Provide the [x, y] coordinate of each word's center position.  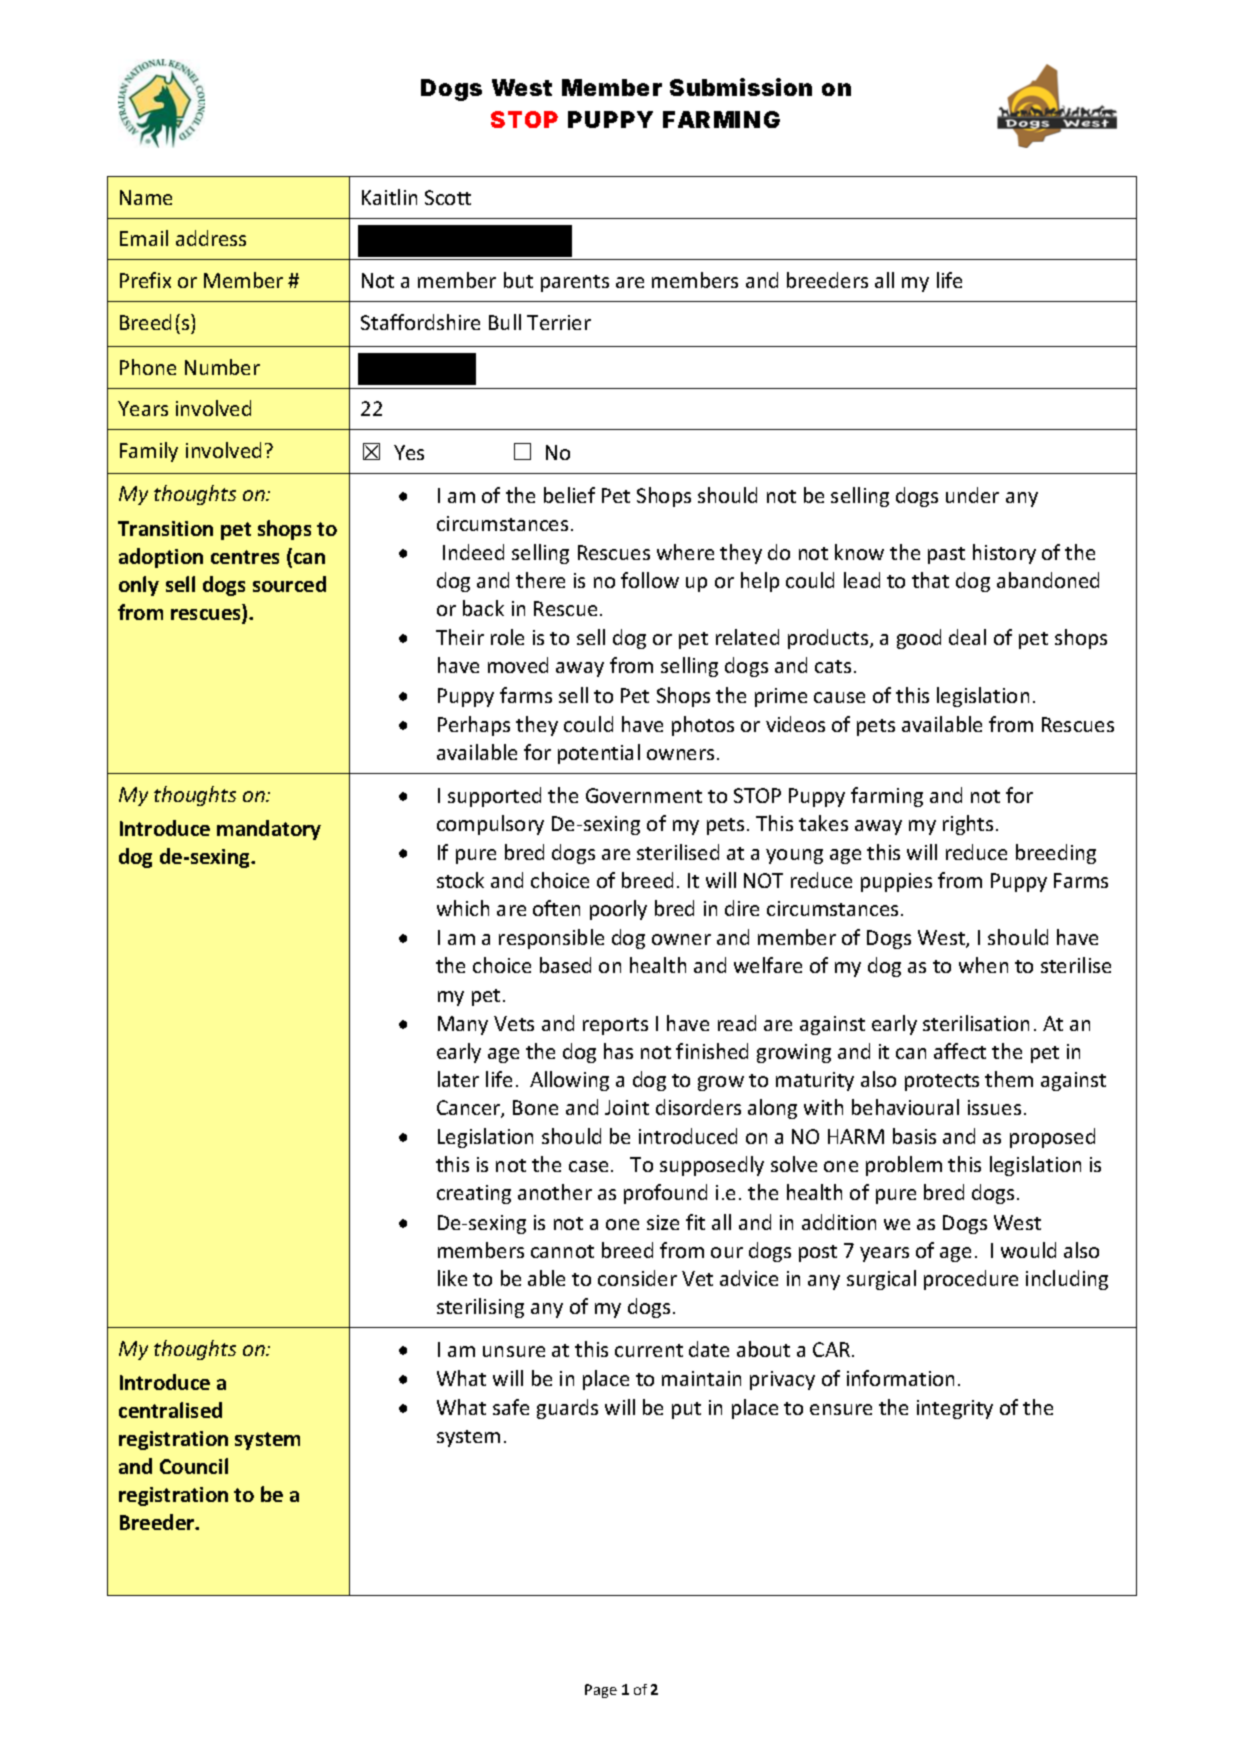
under [972, 495]
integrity [955, 1409]
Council [194, 1466]
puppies [896, 882]
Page [601, 1691]
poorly [618, 910]
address [211, 238]
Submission [741, 87]
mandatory [269, 830]
